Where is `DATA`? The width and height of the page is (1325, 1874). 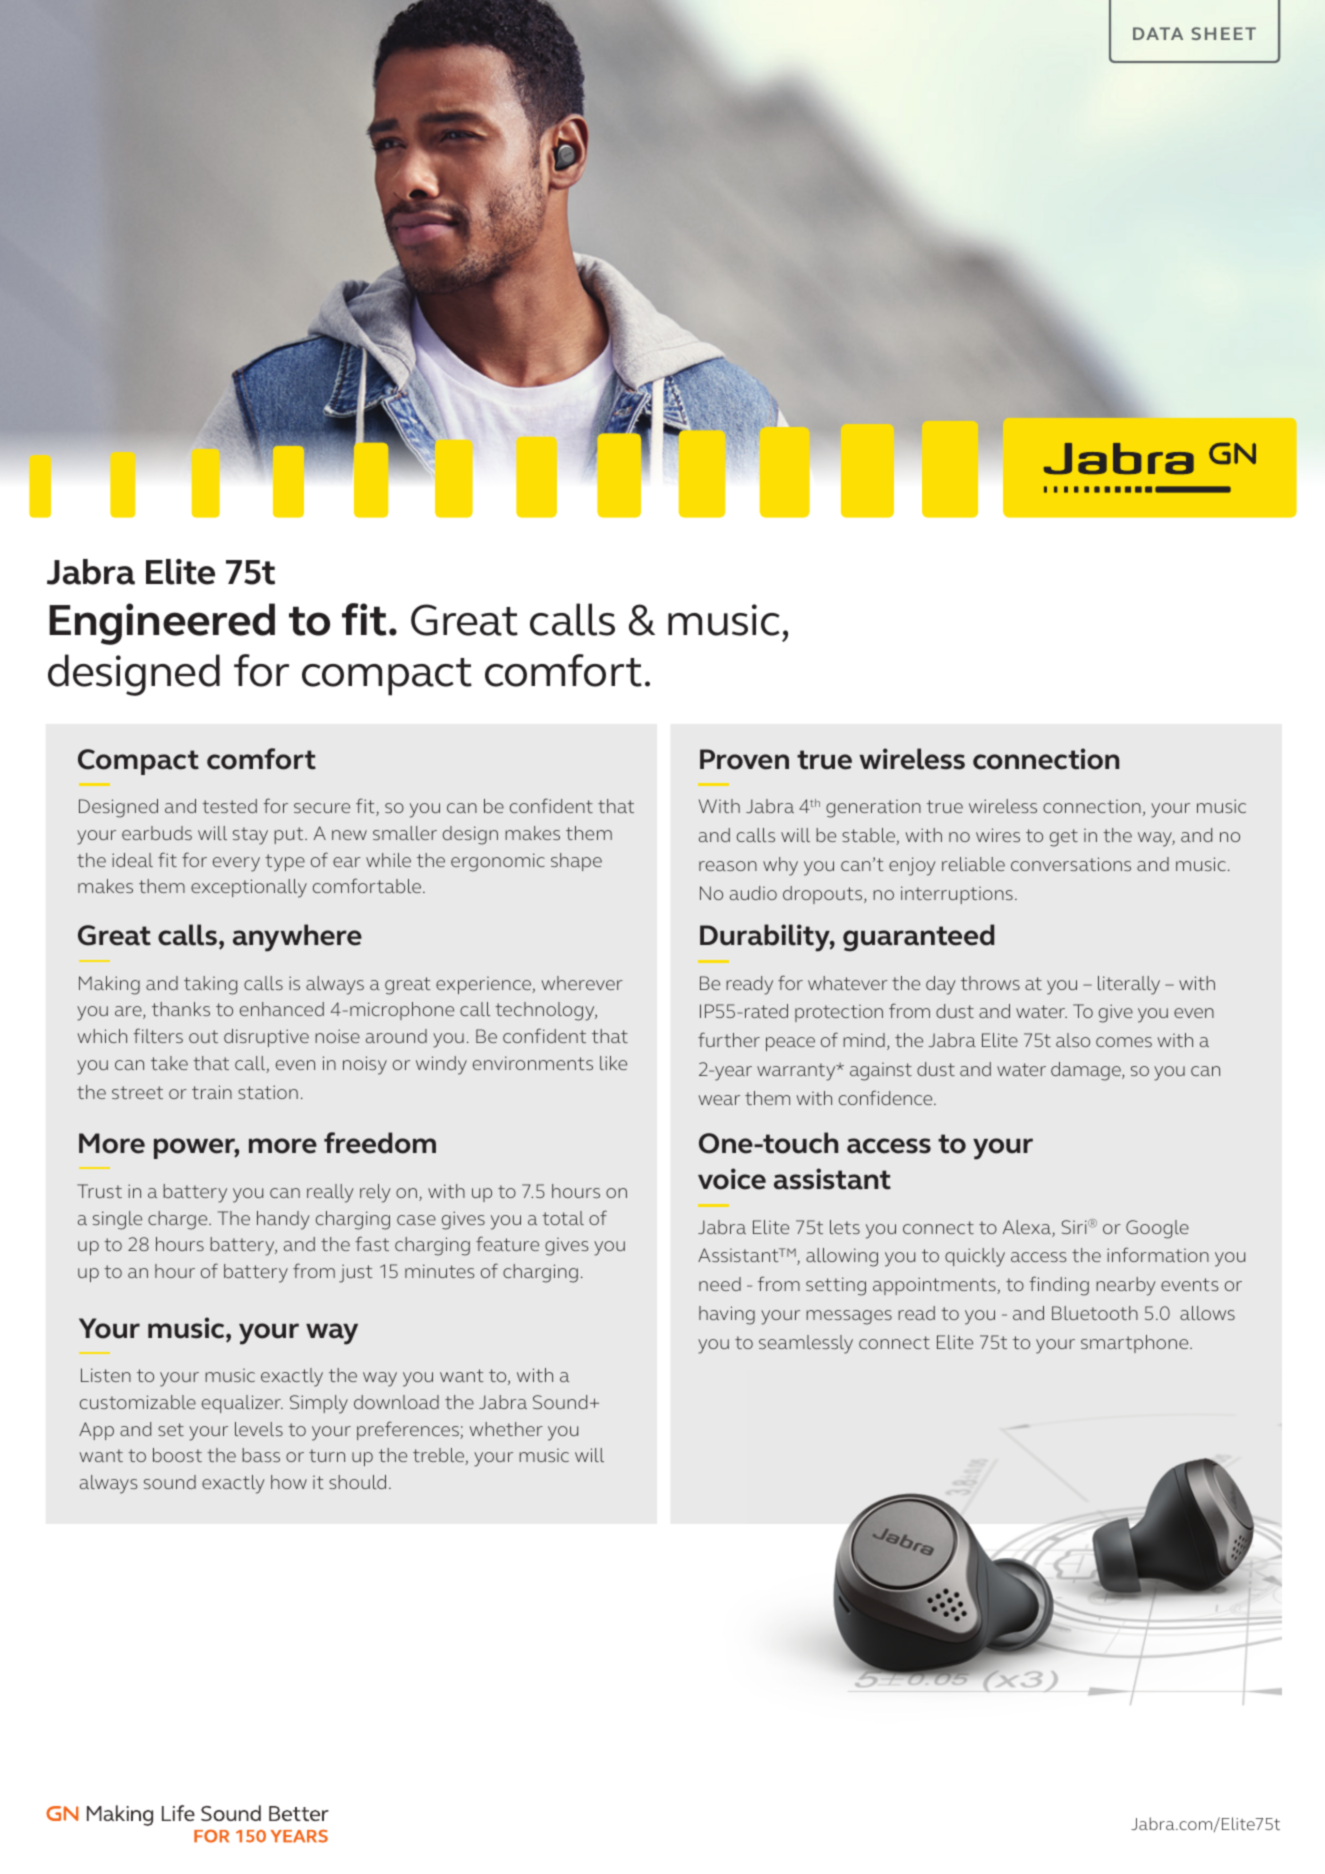 DATA is located at coordinates (1158, 33).
